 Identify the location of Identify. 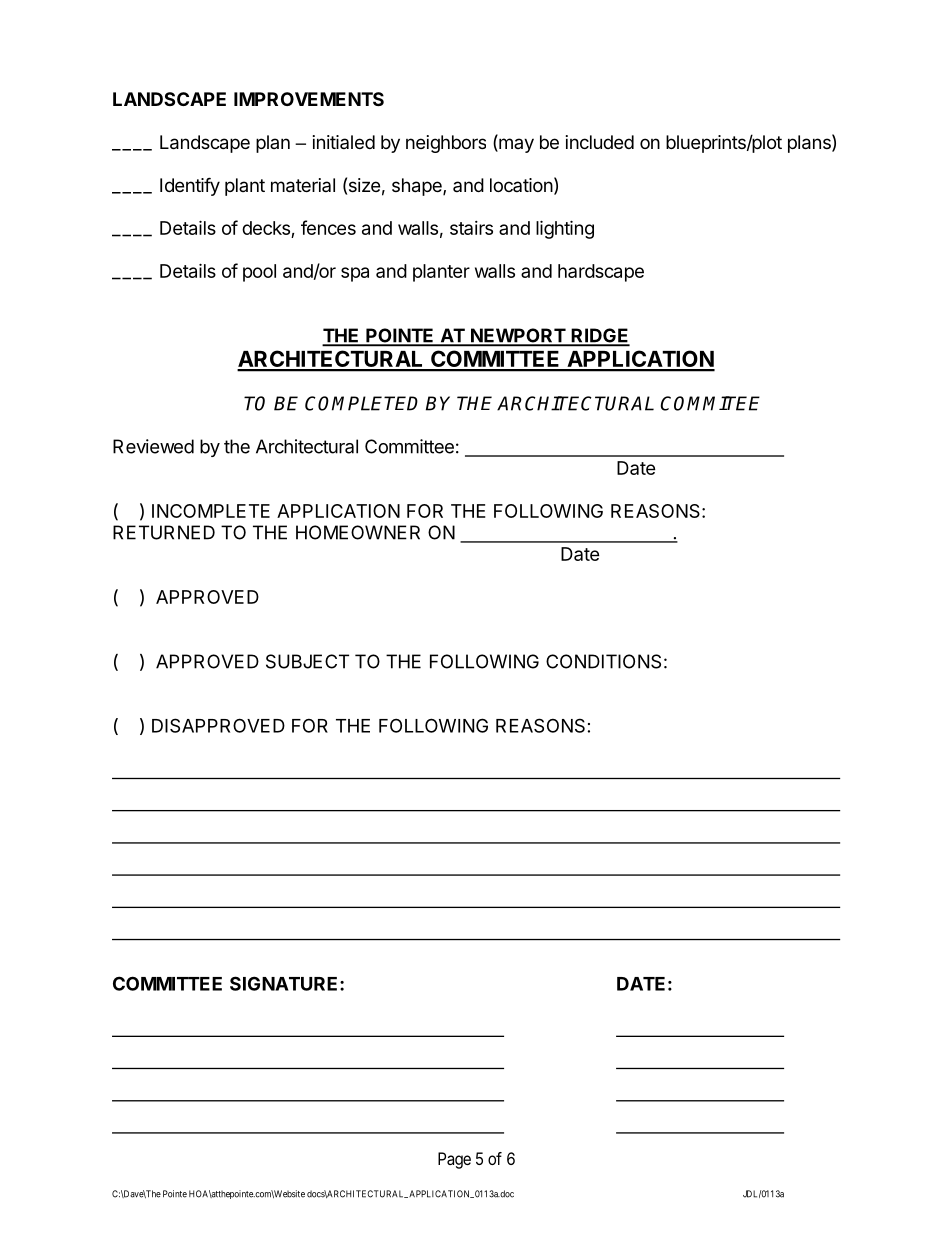
(190, 186).
